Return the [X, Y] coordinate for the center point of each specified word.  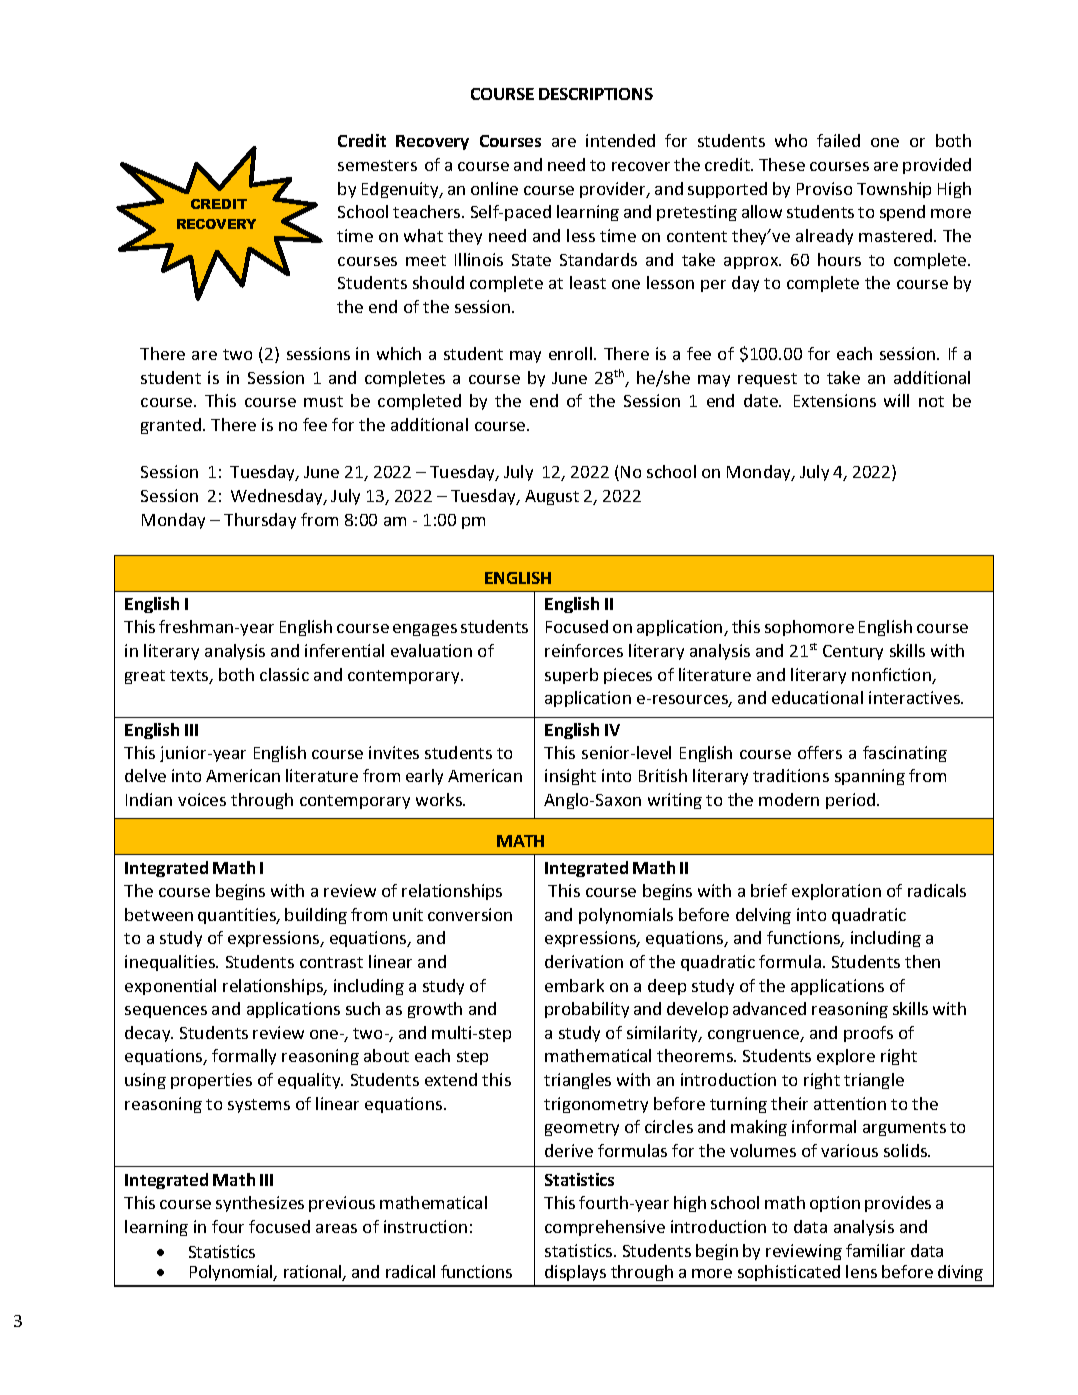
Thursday [260, 521]
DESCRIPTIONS [596, 94]
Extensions [835, 400]
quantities [238, 916]
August [552, 497]
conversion [470, 914]
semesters [377, 165]
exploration [836, 892]
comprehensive [605, 1228]
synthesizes [260, 1204]
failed [838, 140]
